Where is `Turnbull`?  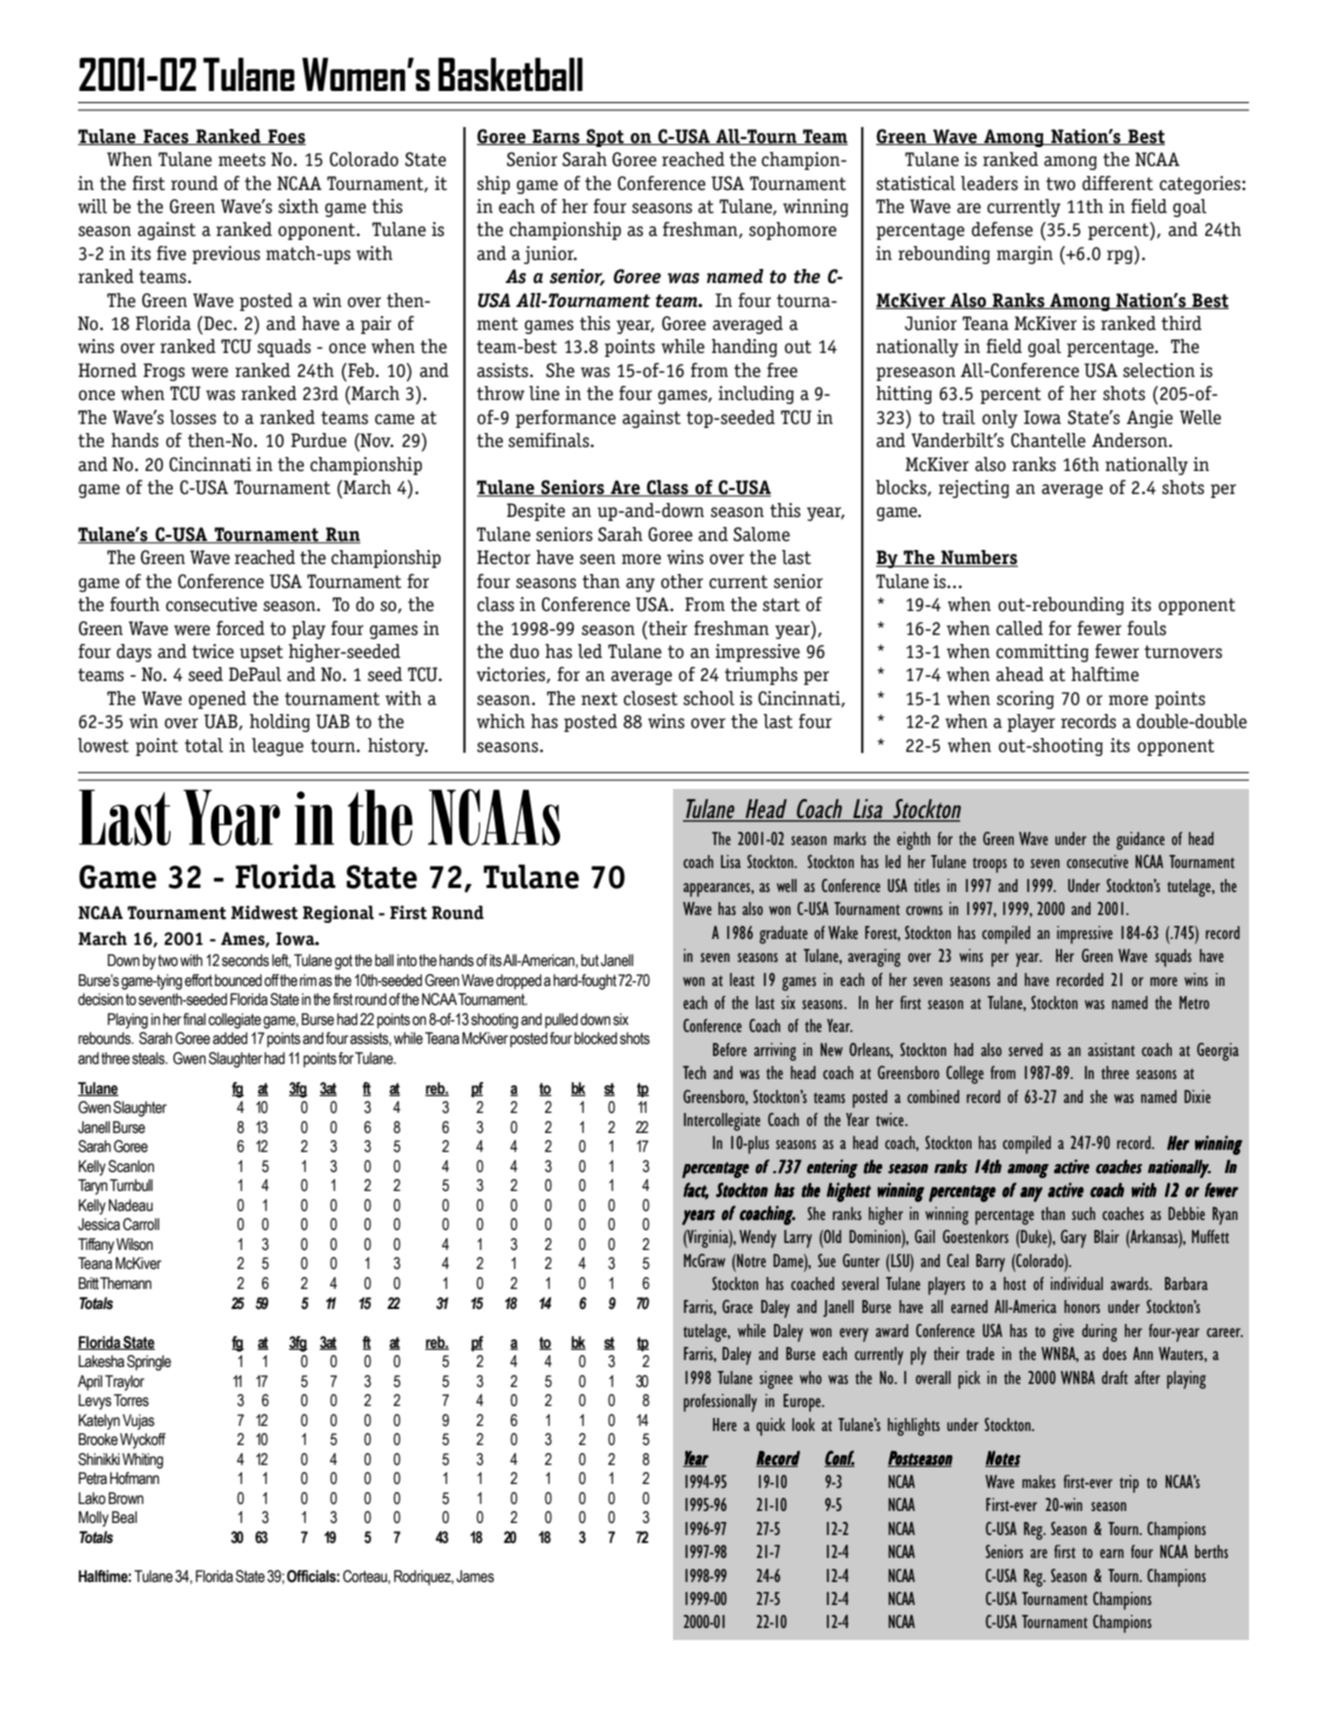 Turnbull is located at coordinates (131, 1185).
